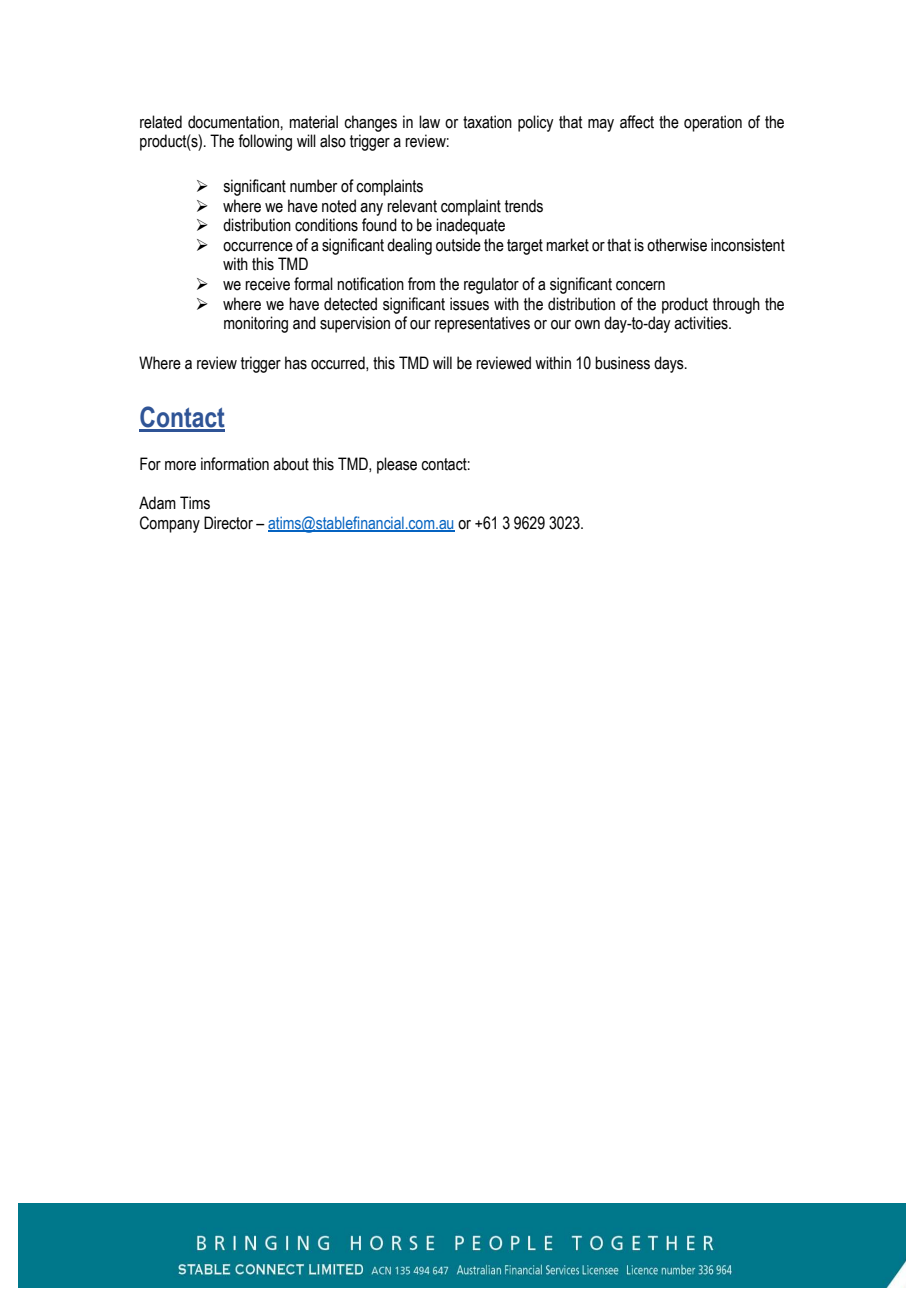  Describe the element at coordinates (429, 122) in the image. I see `law` at that location.
